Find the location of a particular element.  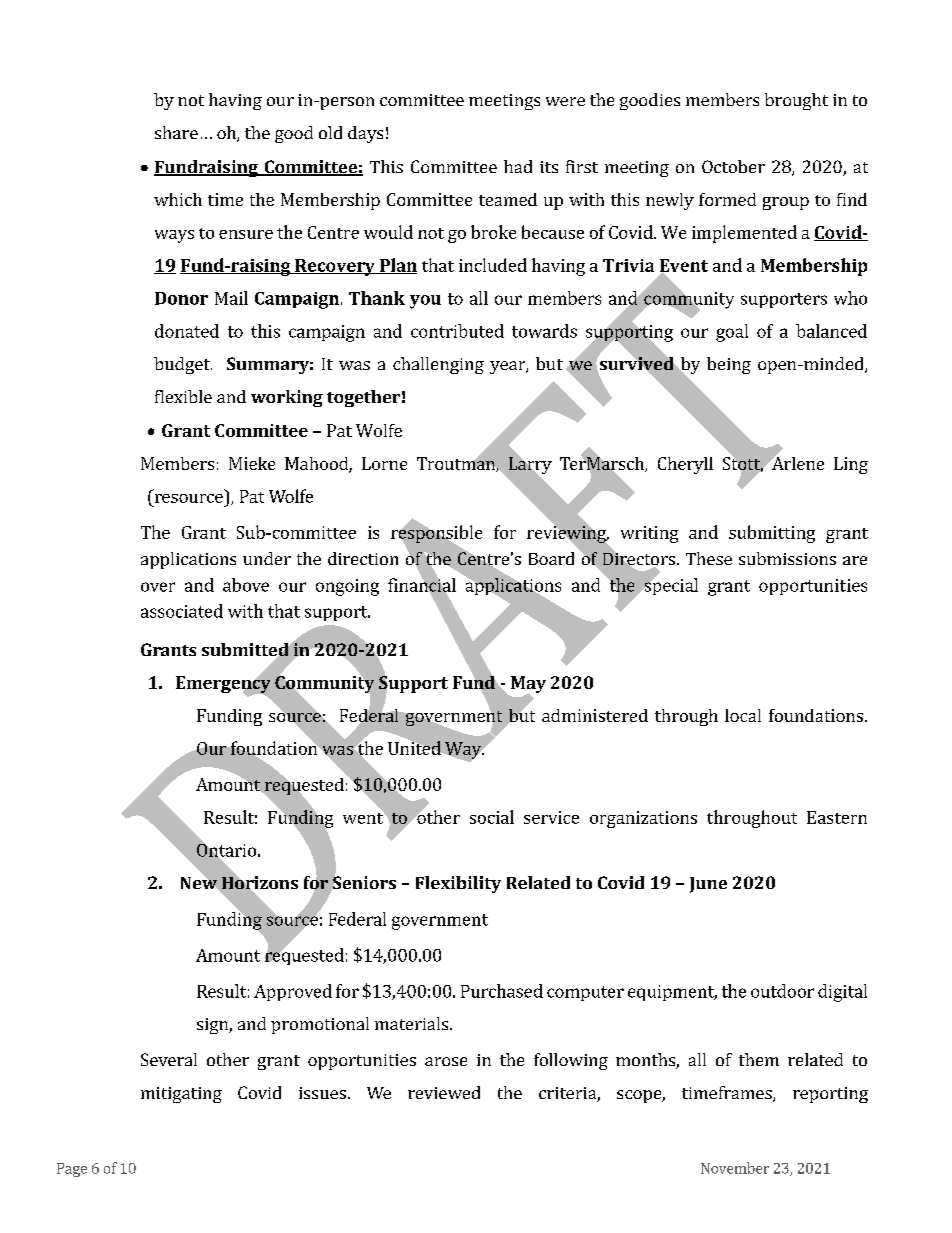

share is located at coordinates (176, 132).
